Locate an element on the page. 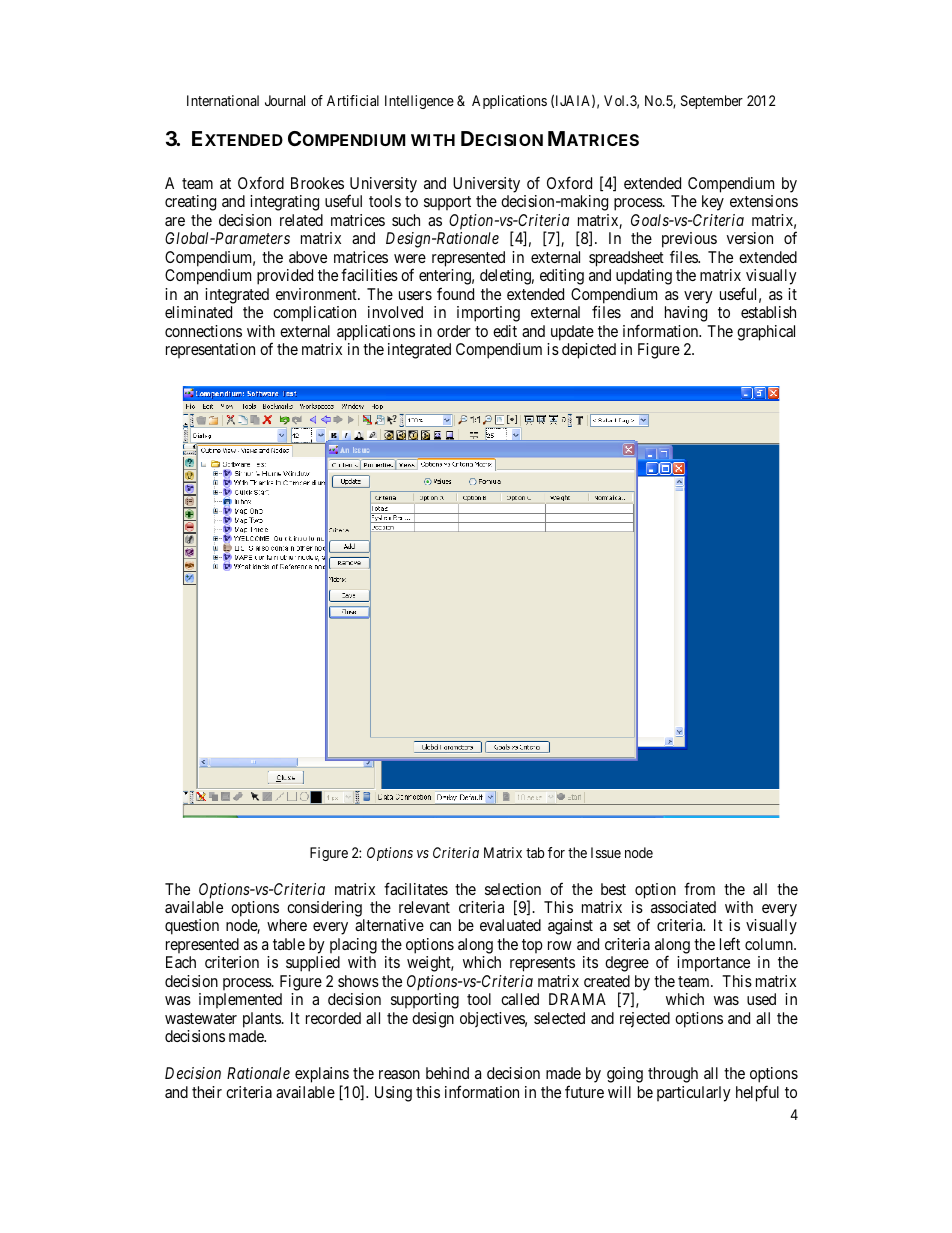 Image resolution: width=952 pixels, height=1233 pixels. Issue is located at coordinates (606, 852).
